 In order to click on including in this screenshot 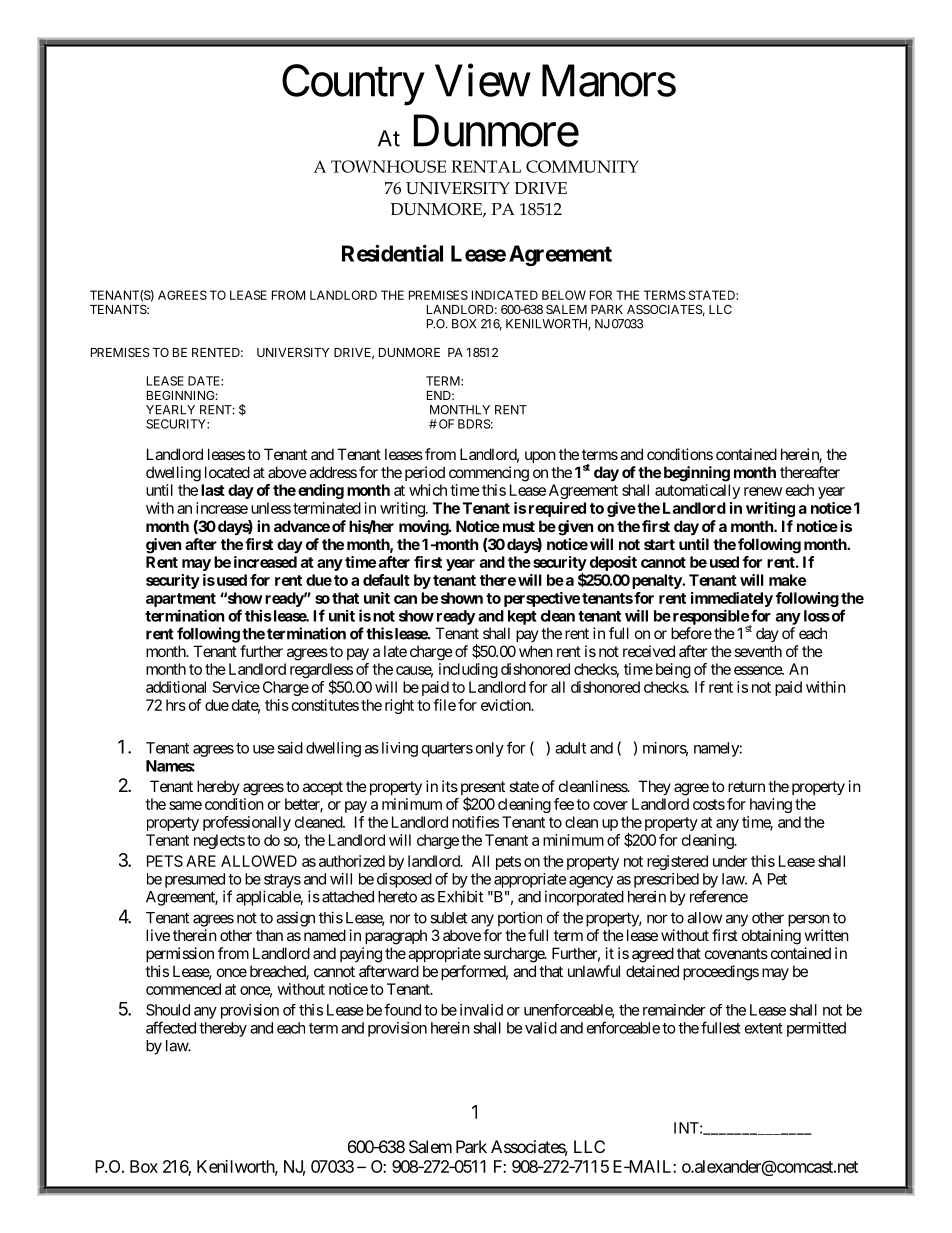, I will do `click(468, 670)`.
